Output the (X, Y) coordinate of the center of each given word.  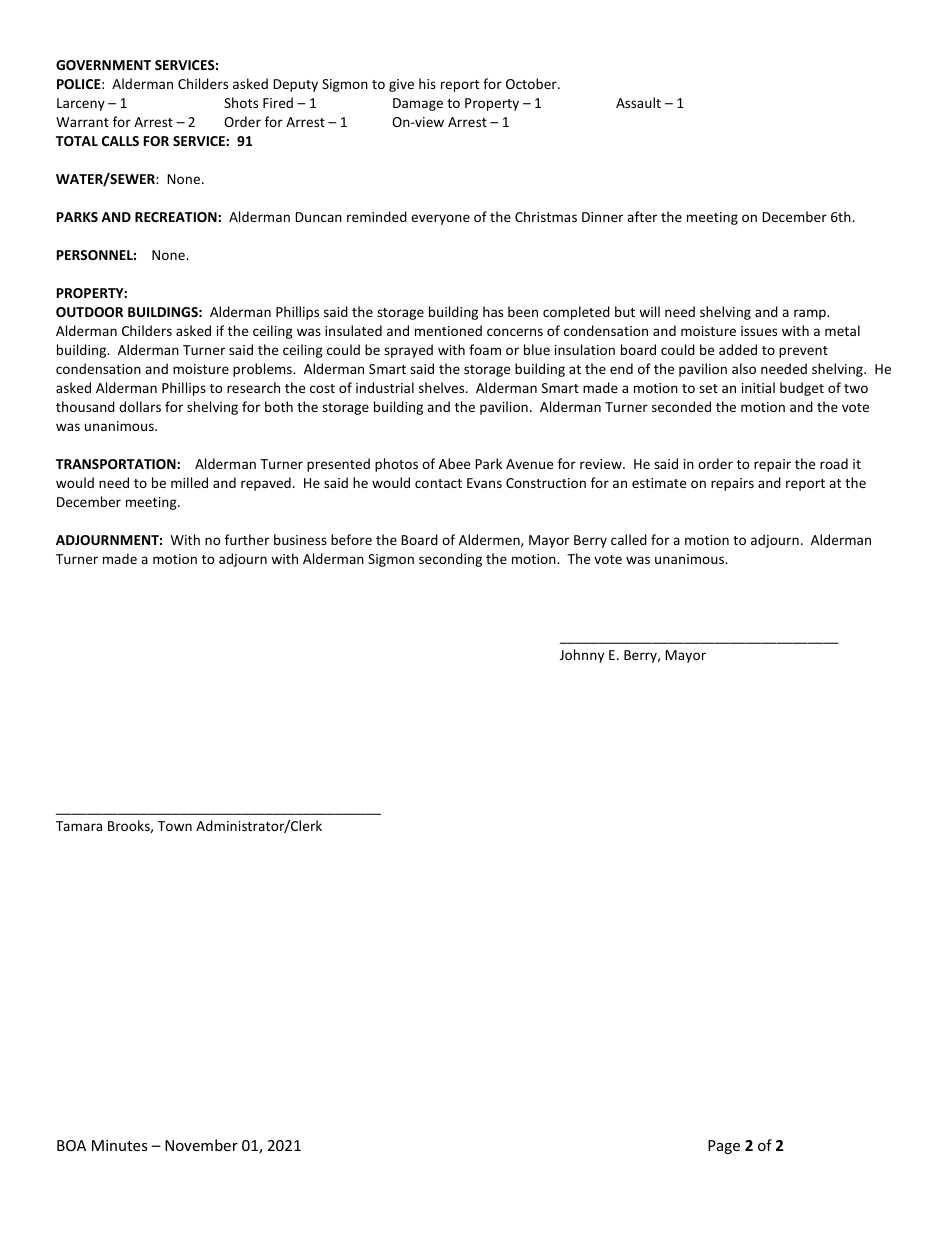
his (427, 83)
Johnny (582, 656)
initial (758, 387)
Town (175, 826)
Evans (484, 483)
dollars (140, 406)
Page (724, 1147)
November (201, 1145)
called (629, 539)
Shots (241, 102)
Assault (638, 102)
